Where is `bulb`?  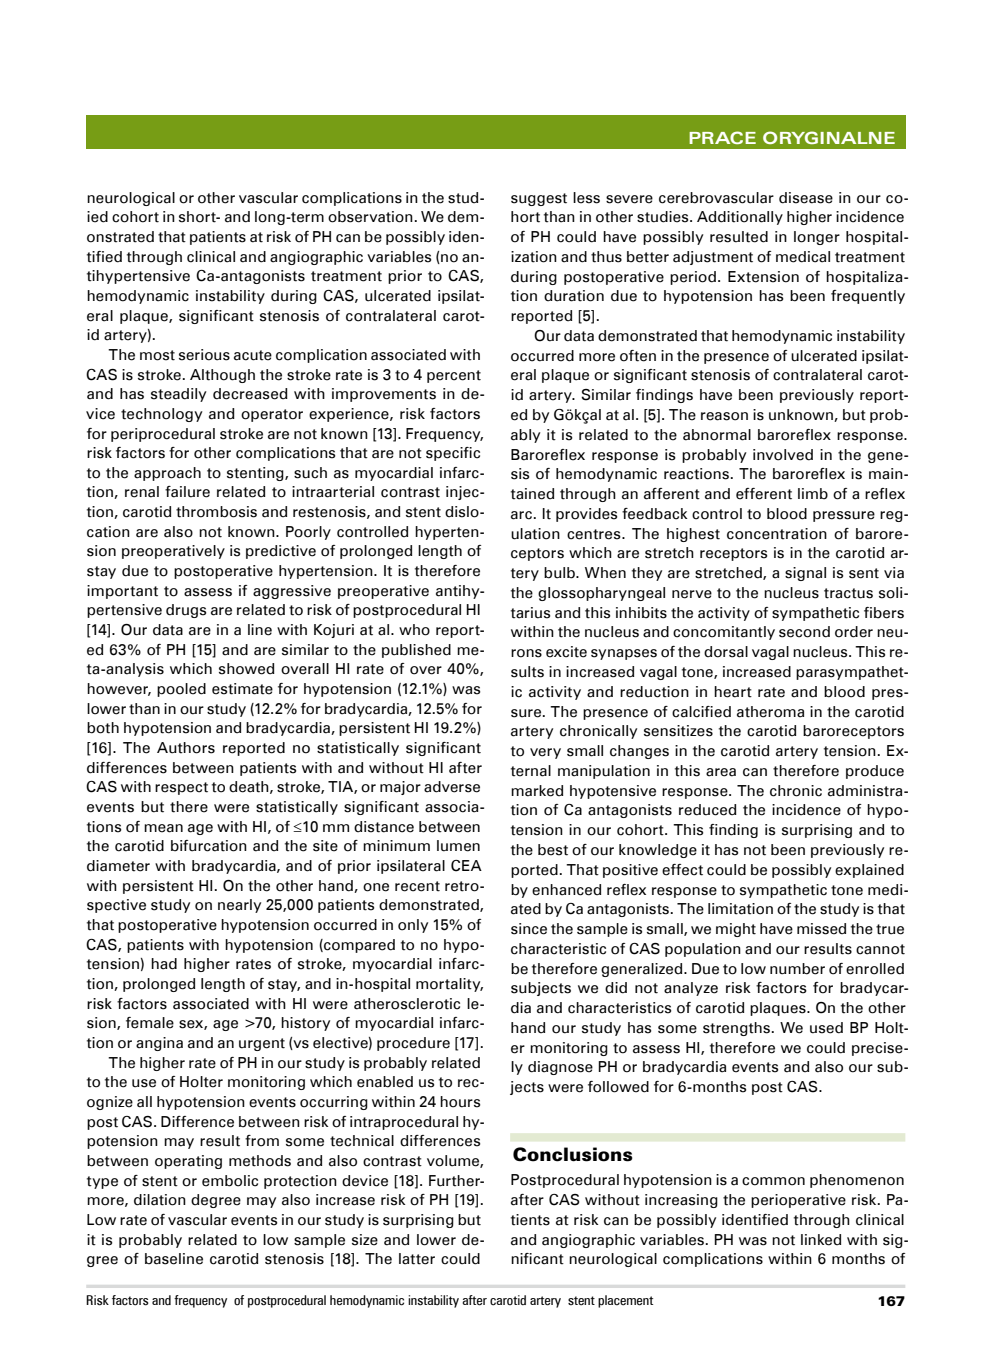
bulb is located at coordinates (560, 573).
